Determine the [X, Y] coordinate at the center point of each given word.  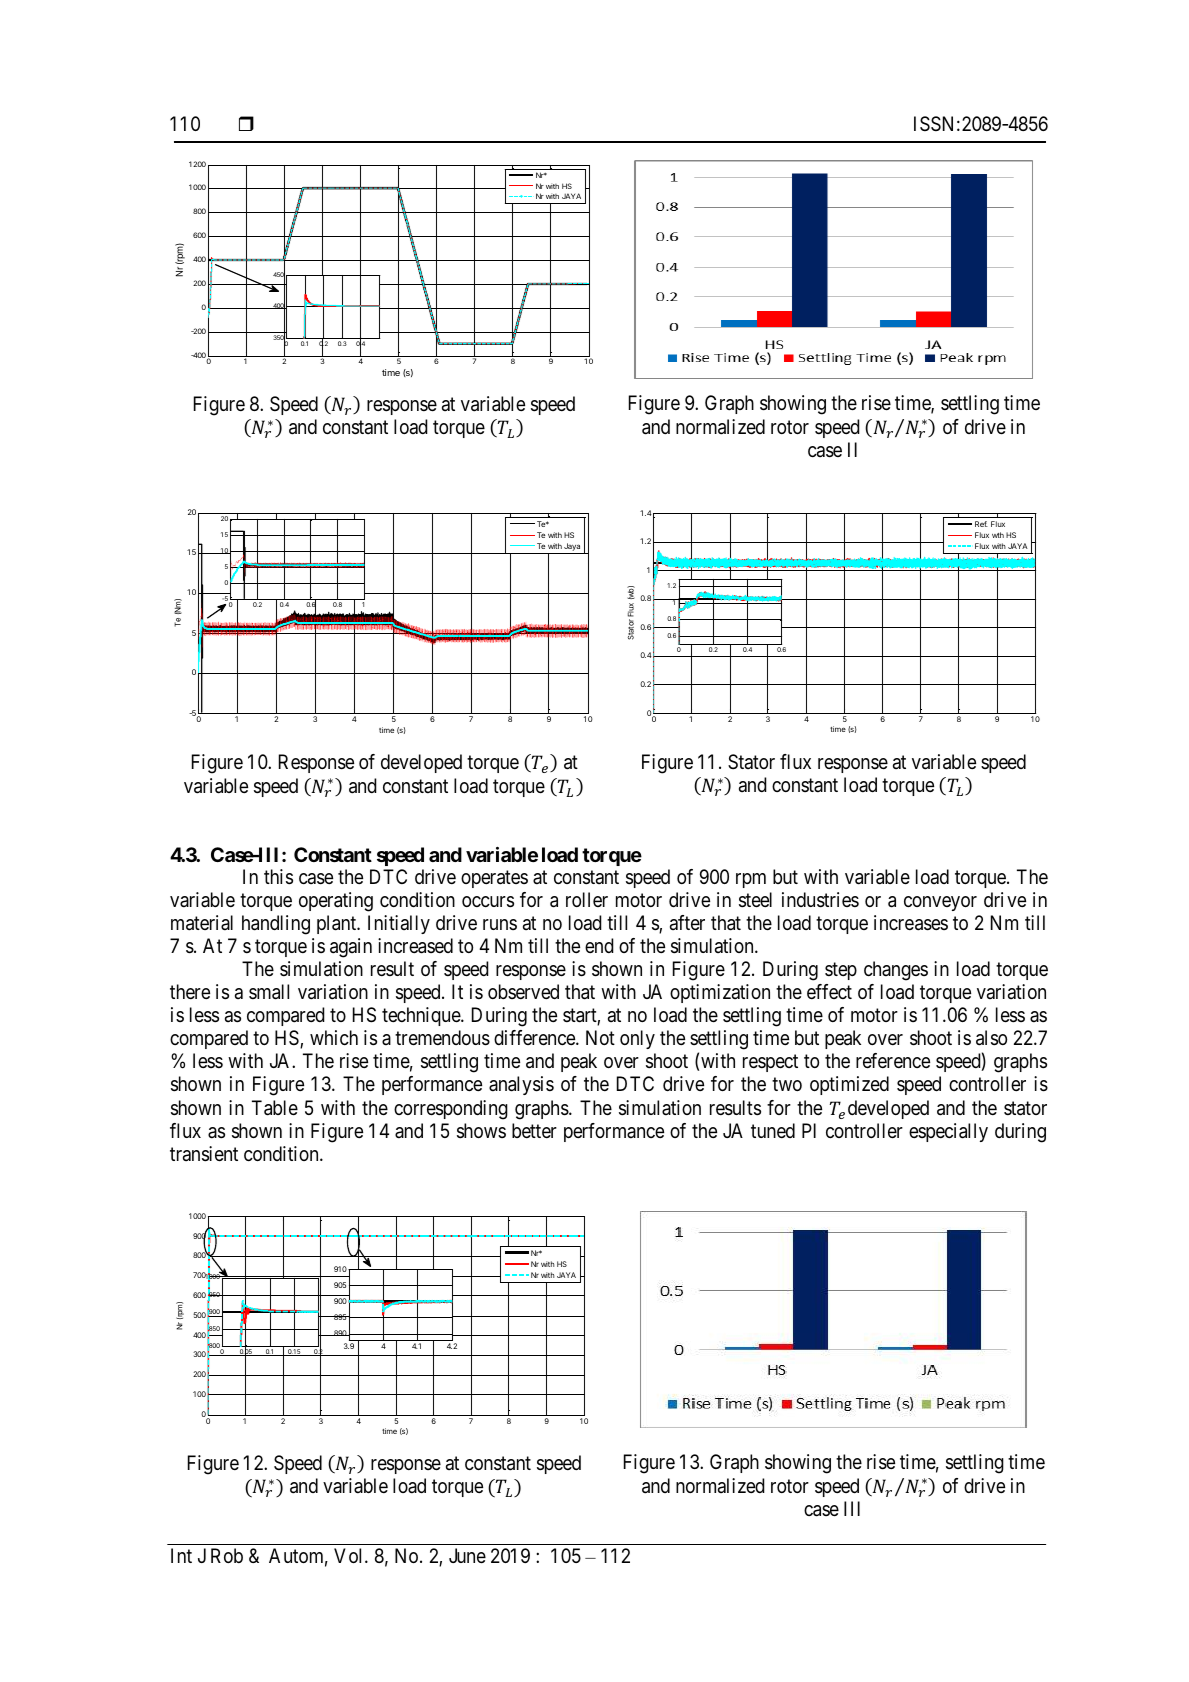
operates [494, 879]
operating [336, 902]
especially [948, 1132]
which [334, 1037]
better [534, 1130]
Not [600, 1037]
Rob [227, 1555]
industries [820, 900]
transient [204, 1154]
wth [998, 535]
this [278, 877]
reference [893, 1061]
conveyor [940, 903]
